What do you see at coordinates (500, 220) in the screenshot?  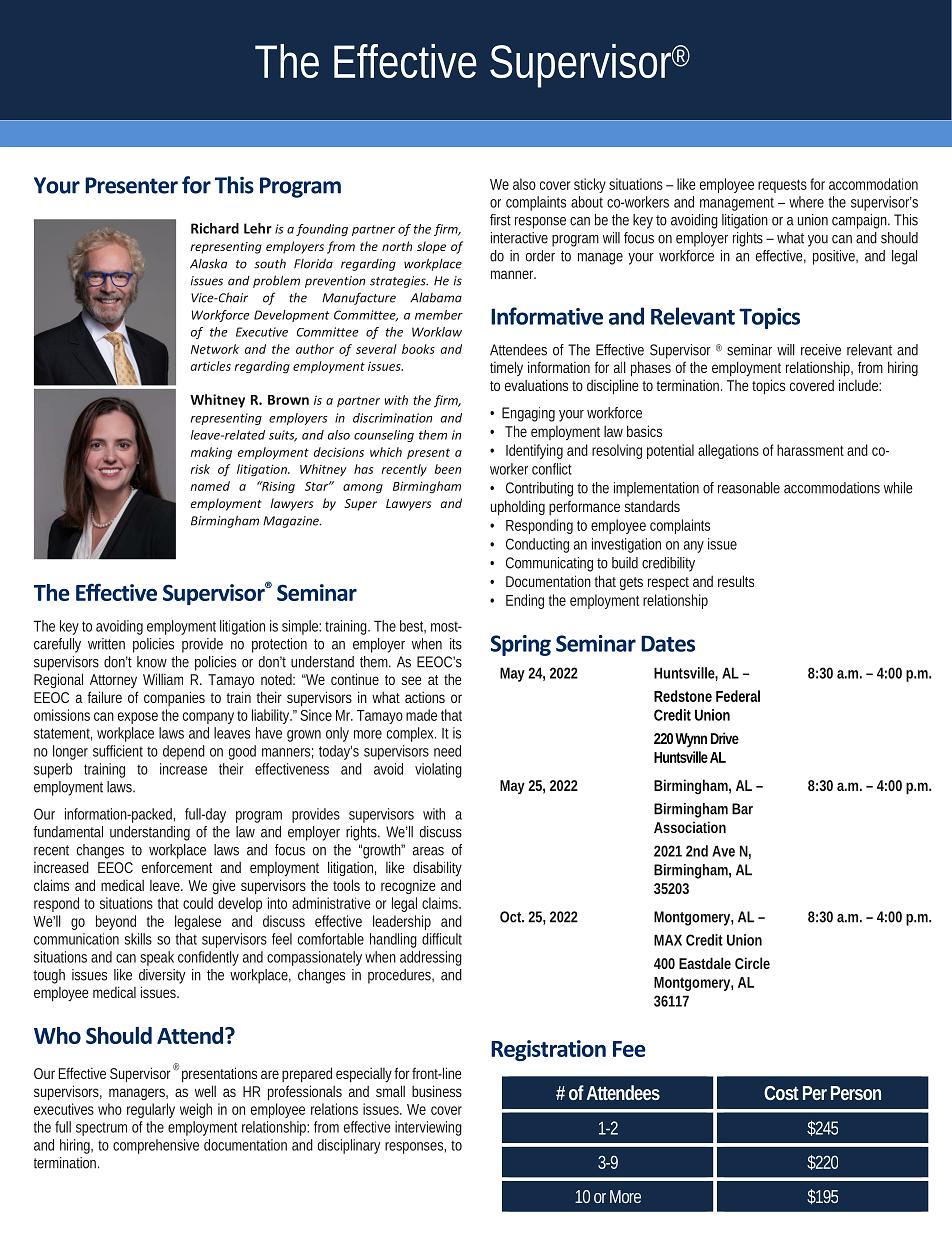 I see `first` at bounding box center [500, 220].
